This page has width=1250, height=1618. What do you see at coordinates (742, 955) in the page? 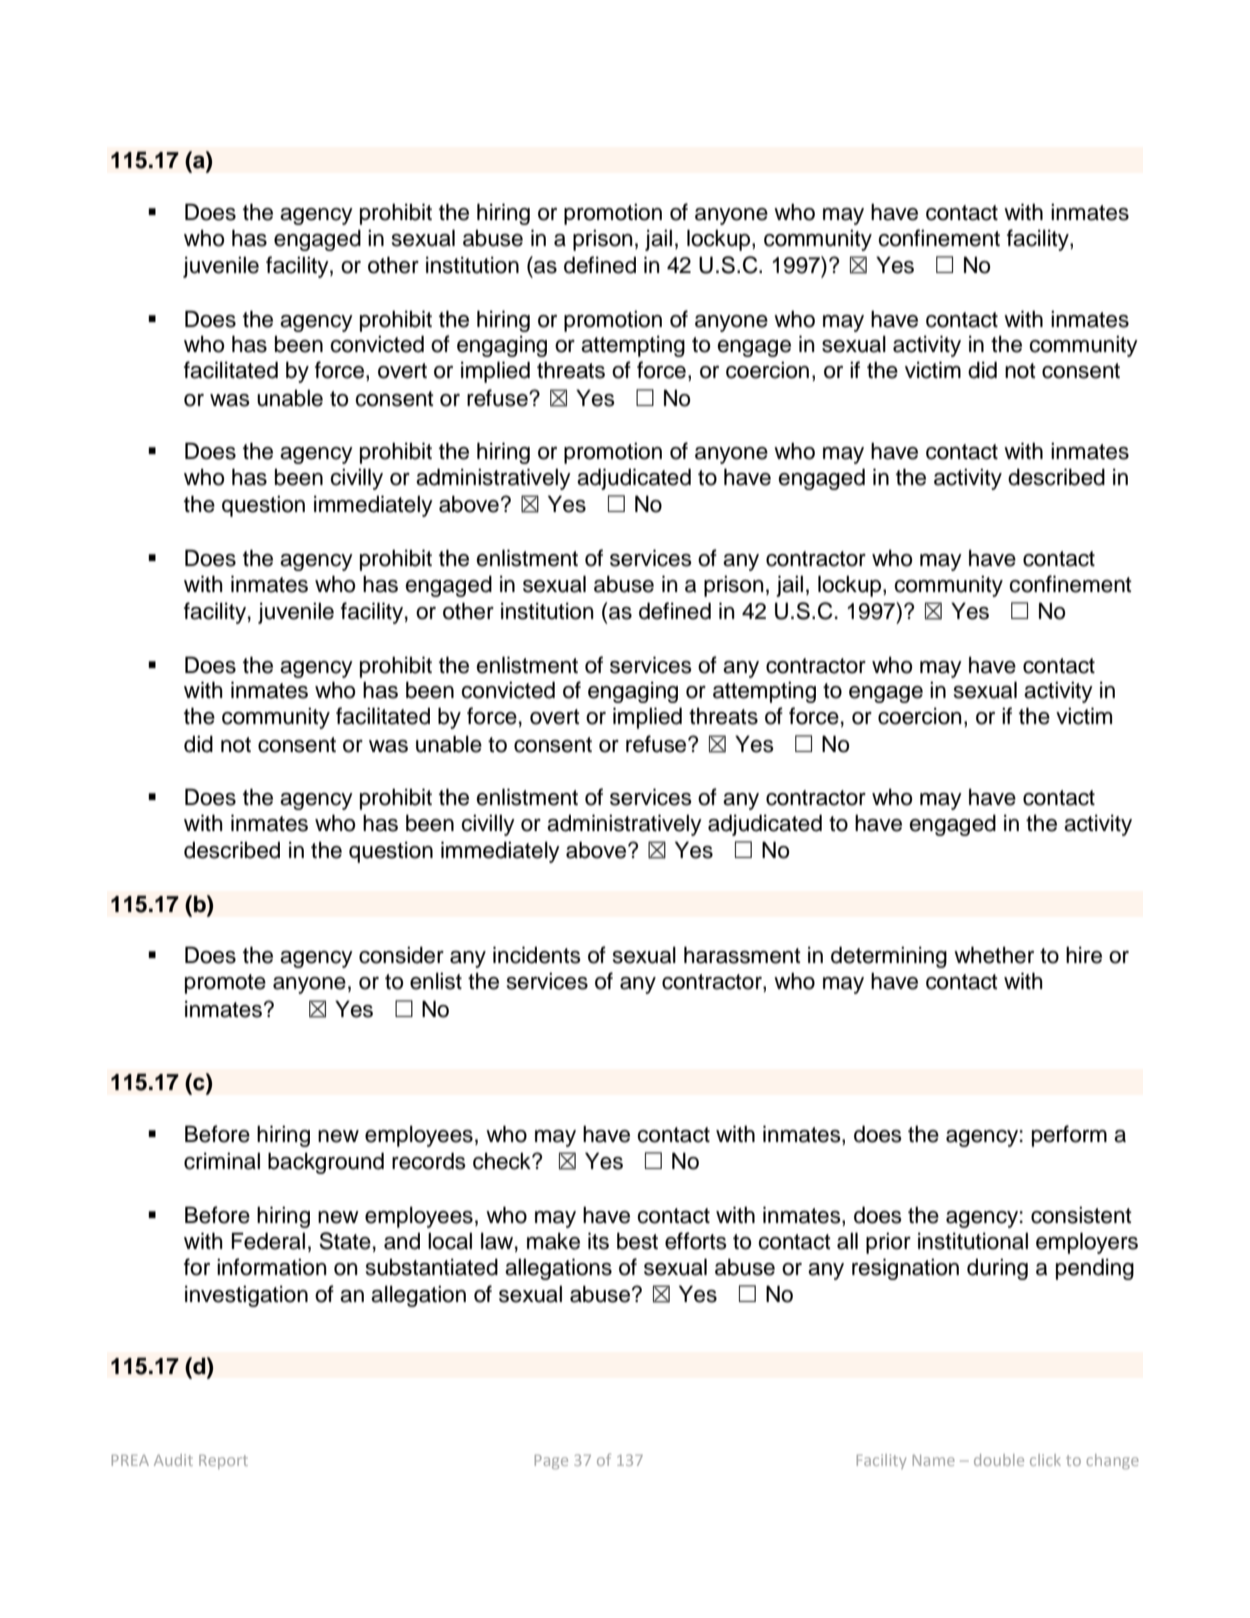
I see `harassment` at bounding box center [742, 955].
